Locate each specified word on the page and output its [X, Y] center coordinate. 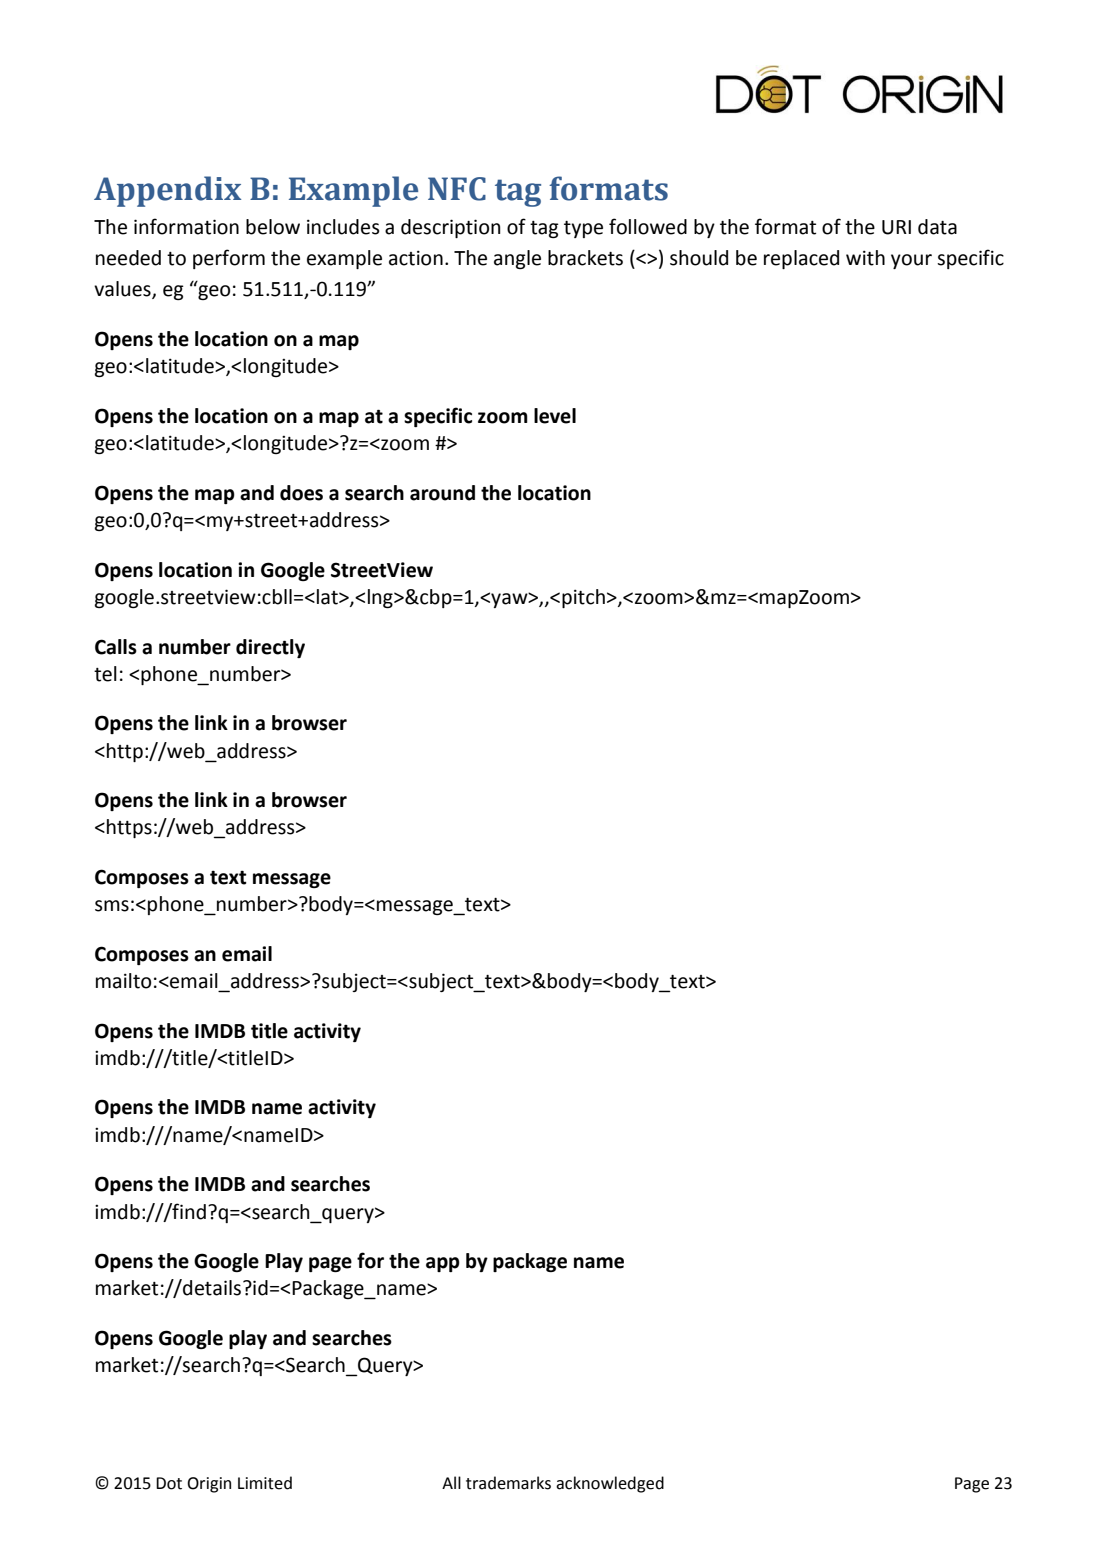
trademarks [508, 1483]
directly [270, 648]
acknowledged [610, 1484]
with [865, 258]
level [555, 416]
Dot [169, 1483]
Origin [209, 1485]
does [301, 493]
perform [229, 259]
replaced [801, 259]
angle [517, 259]
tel [105, 674]
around [442, 493]
